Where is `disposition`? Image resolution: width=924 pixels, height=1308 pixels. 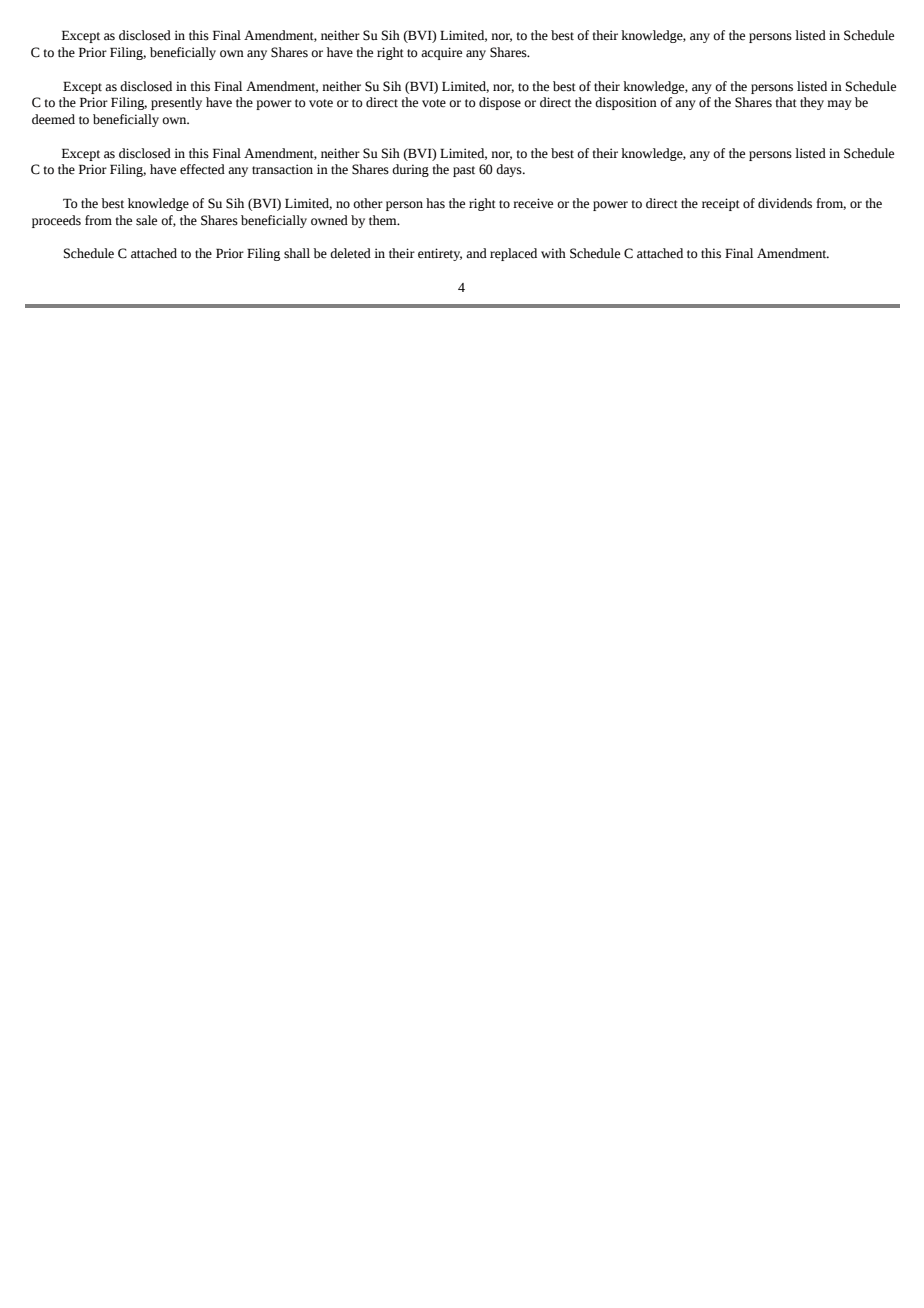 disposition is located at coordinates (626, 103).
